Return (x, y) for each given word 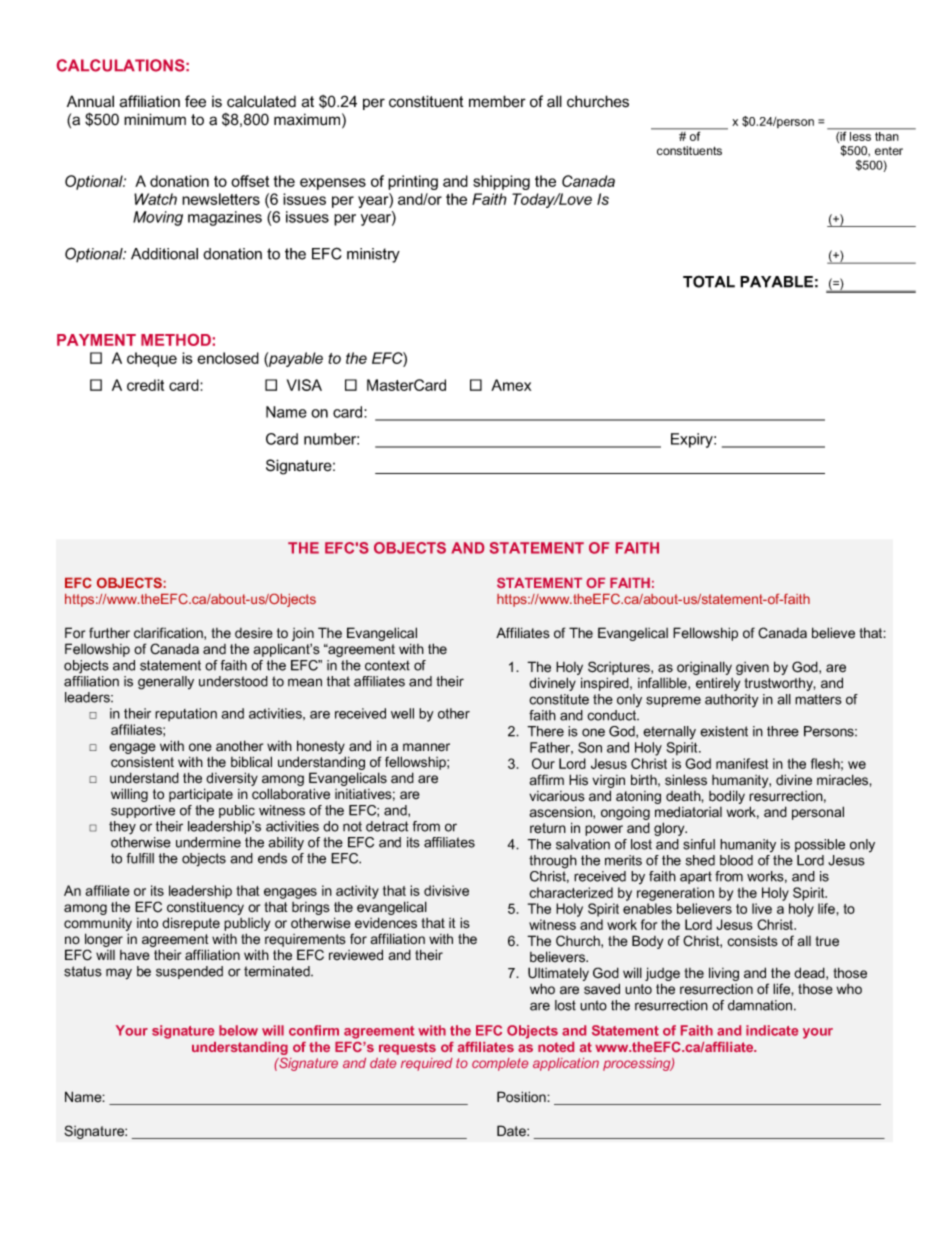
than (886, 136)
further (109, 633)
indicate (772, 1030)
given (752, 668)
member (497, 101)
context (387, 665)
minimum (155, 119)
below (238, 1030)
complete (500, 1064)
